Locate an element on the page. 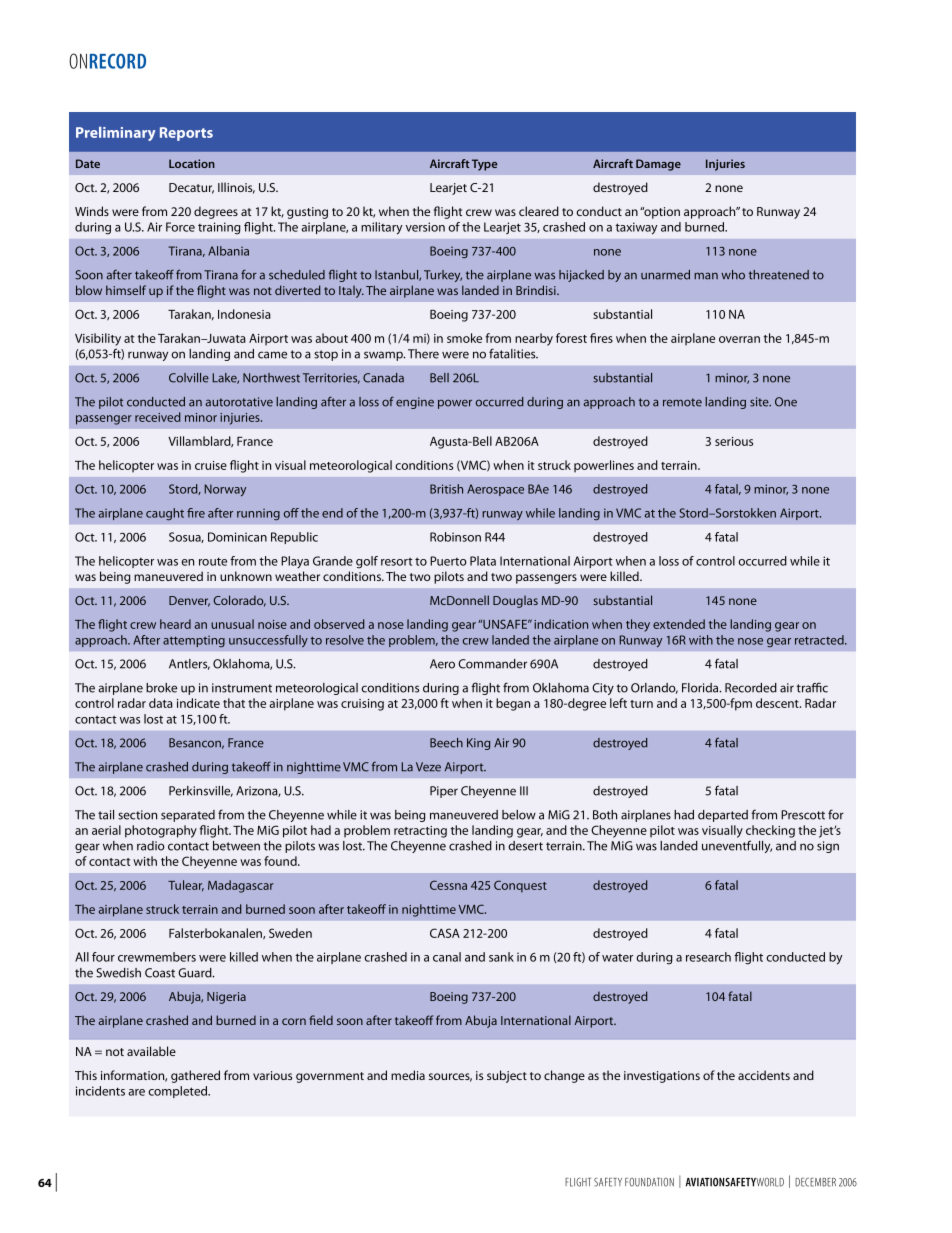 This image has height=1233, width=952. Antlers is located at coordinates (189, 664).
